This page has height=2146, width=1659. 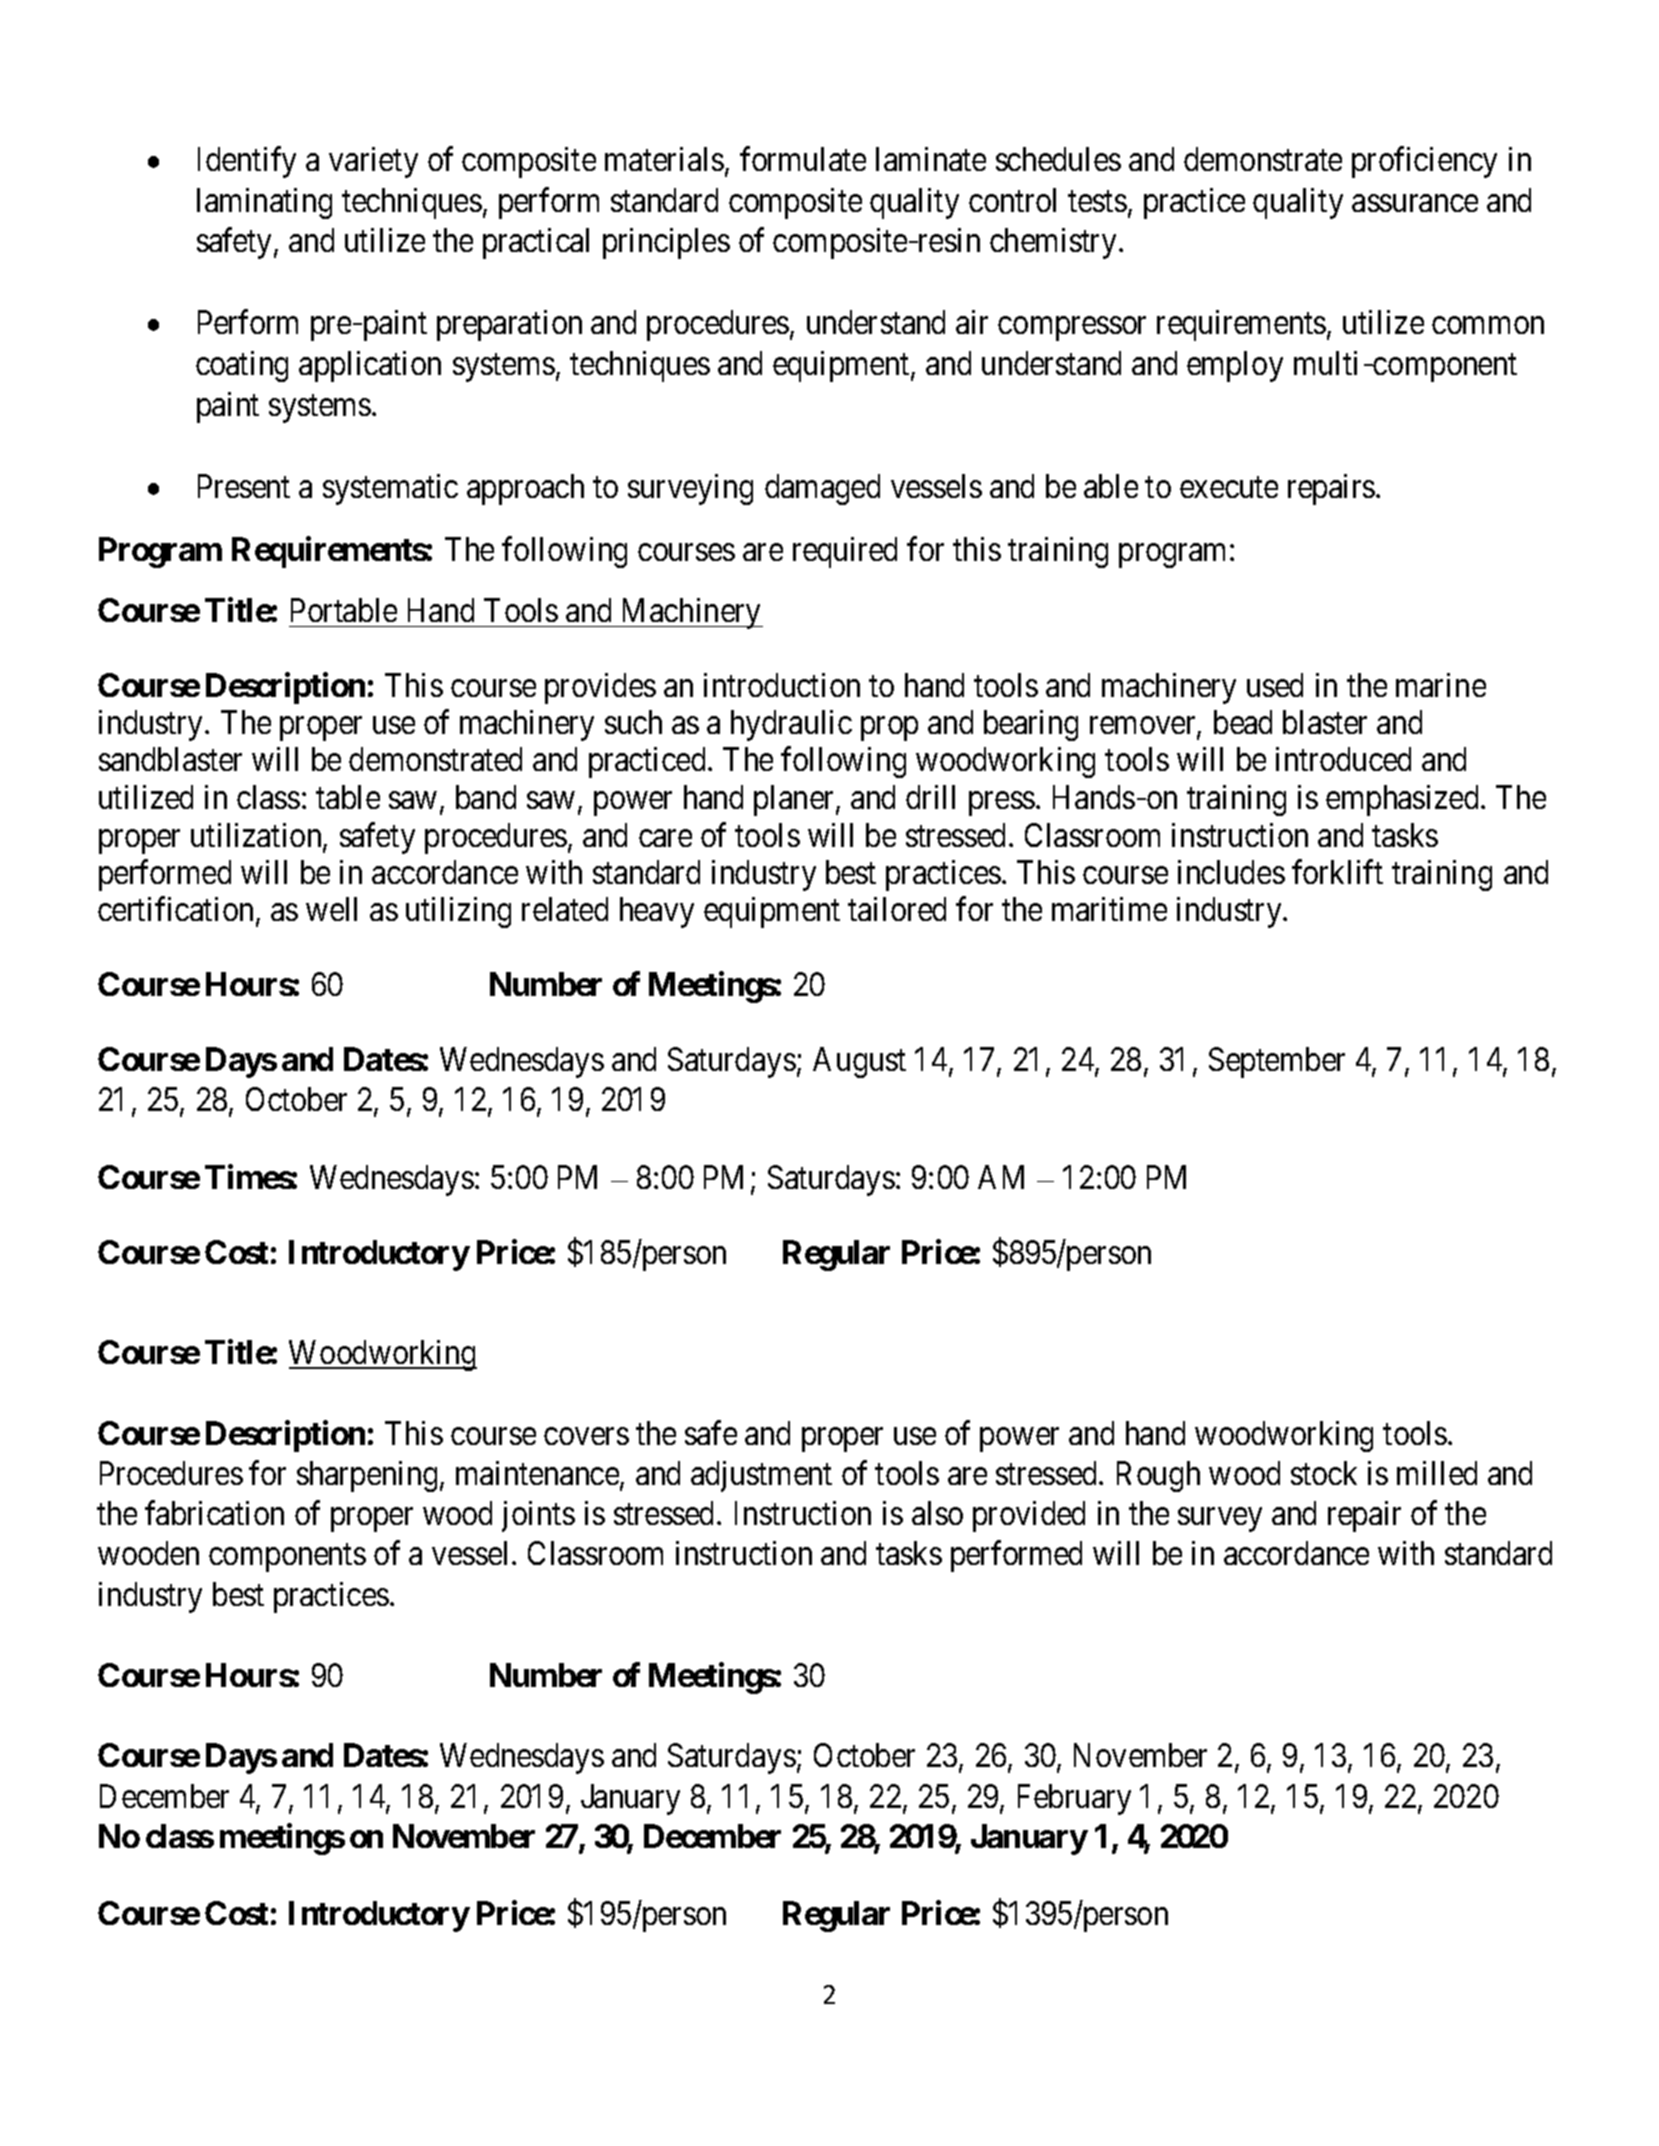 What do you see at coordinates (264, 203) in the page?
I see `laminating` at bounding box center [264, 203].
